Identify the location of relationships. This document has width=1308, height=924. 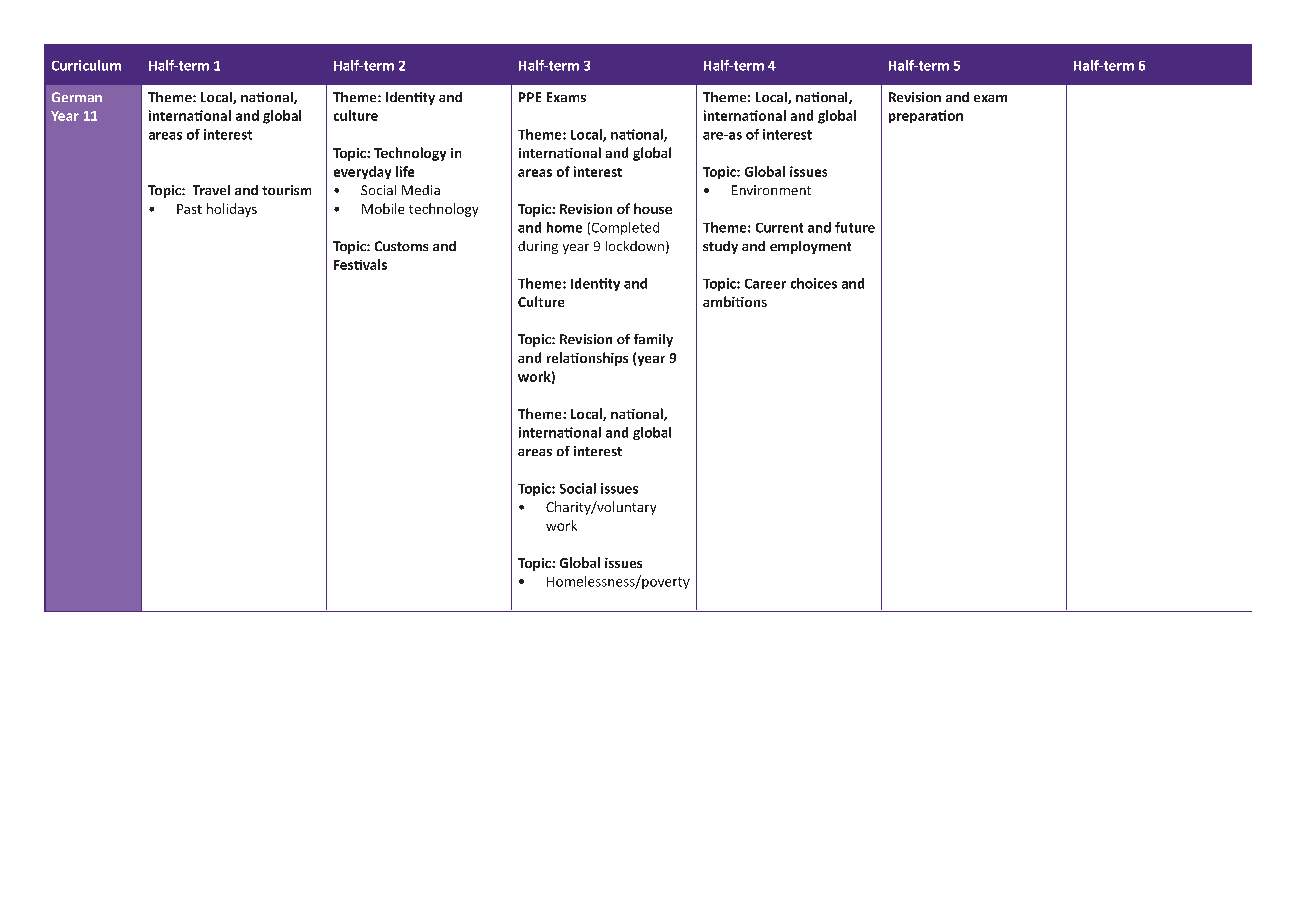
(587, 359).
